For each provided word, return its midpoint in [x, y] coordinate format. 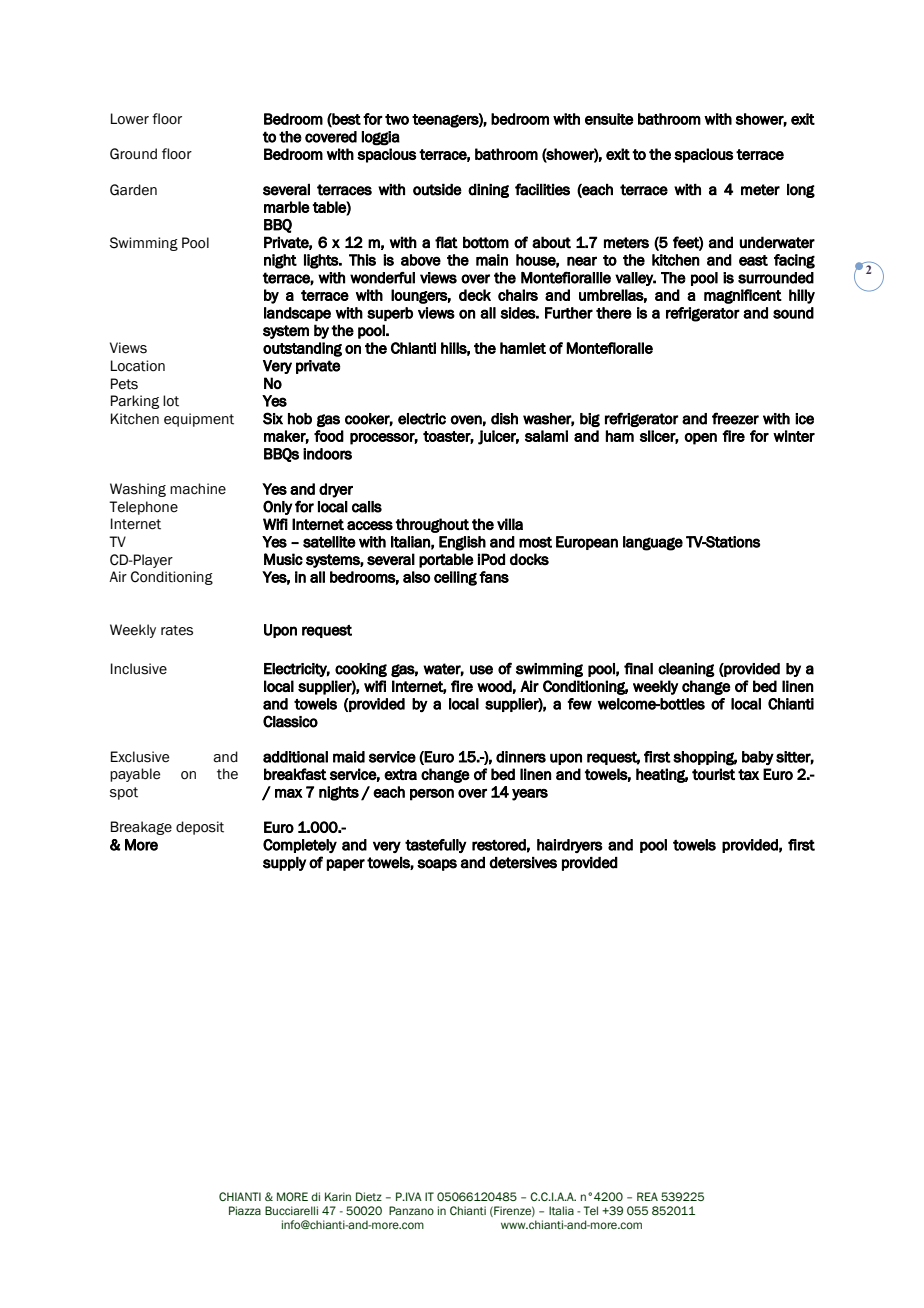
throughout [432, 525]
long [801, 191]
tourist [713, 774]
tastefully [435, 846]
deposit [200, 828]
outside [437, 190]
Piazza [245, 1210]
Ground [133, 154]
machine [198, 489]
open [700, 439]
